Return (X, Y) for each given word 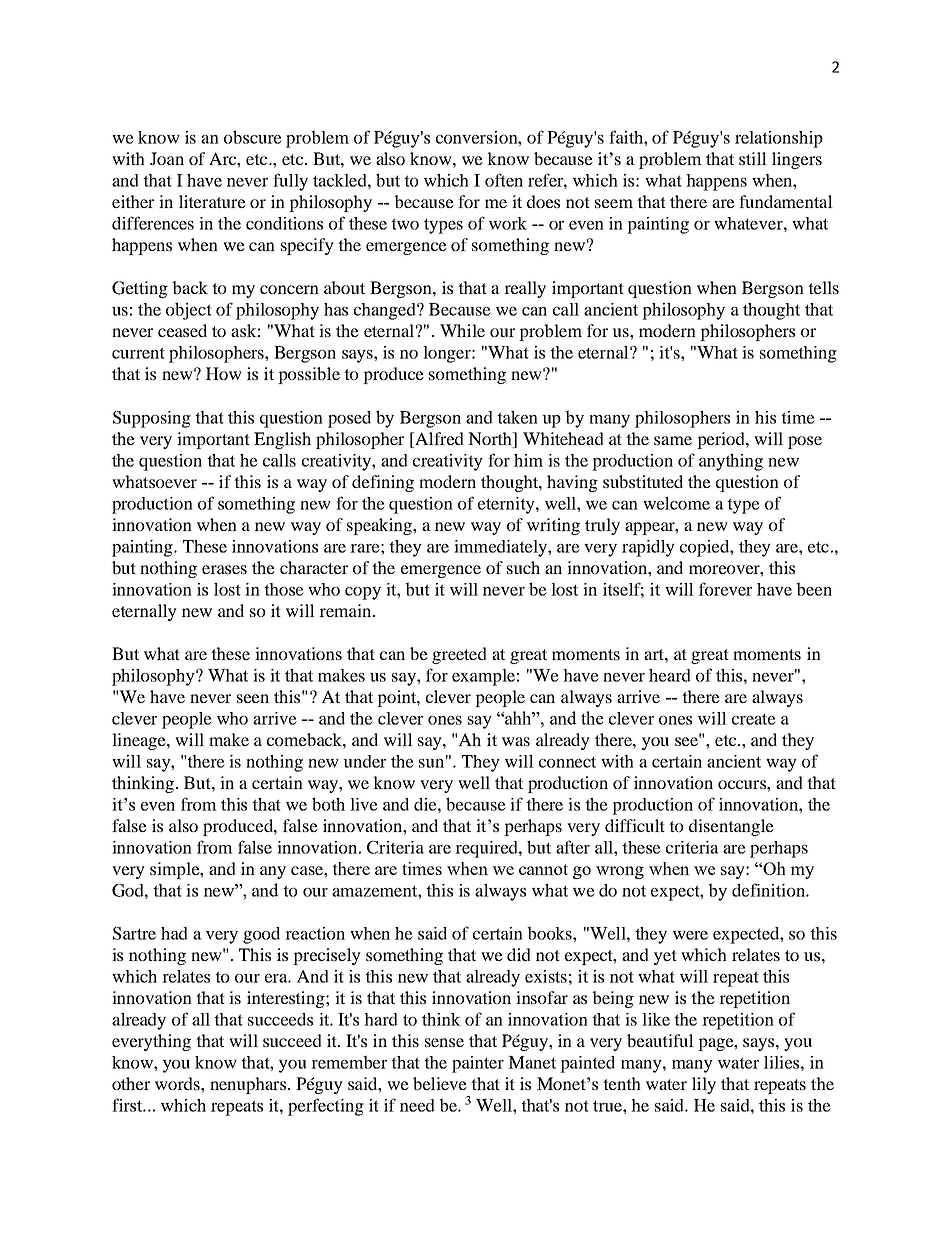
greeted (459, 655)
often (504, 180)
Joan (167, 158)
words (178, 1083)
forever (725, 589)
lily (704, 1085)
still (753, 158)
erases (224, 569)
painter (478, 1064)
